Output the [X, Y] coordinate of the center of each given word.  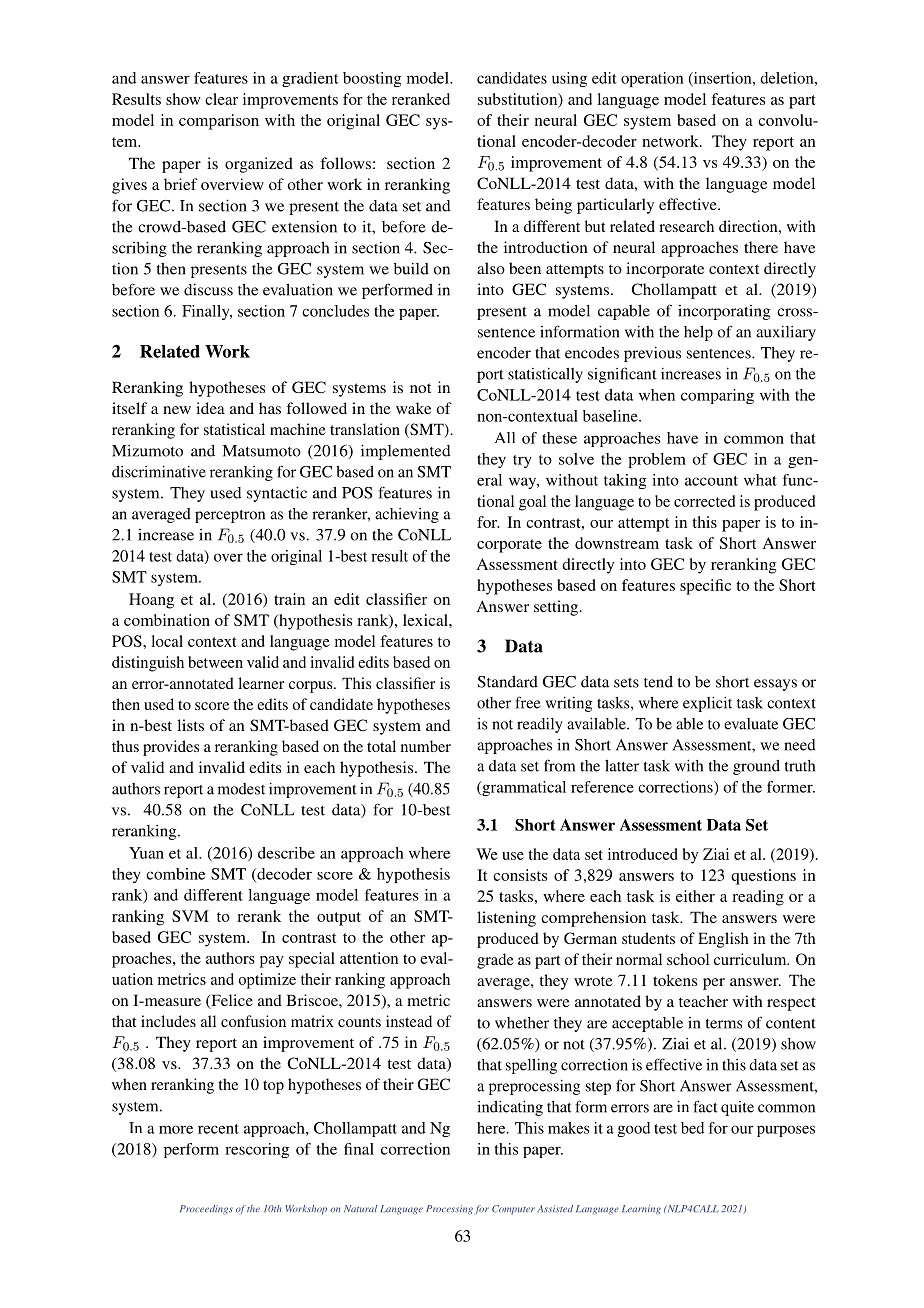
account [711, 481]
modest [241, 789]
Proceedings [206, 1209]
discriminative [159, 471]
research [686, 226]
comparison [219, 122]
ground [756, 767]
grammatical [523, 788]
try [522, 461]
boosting [372, 79]
